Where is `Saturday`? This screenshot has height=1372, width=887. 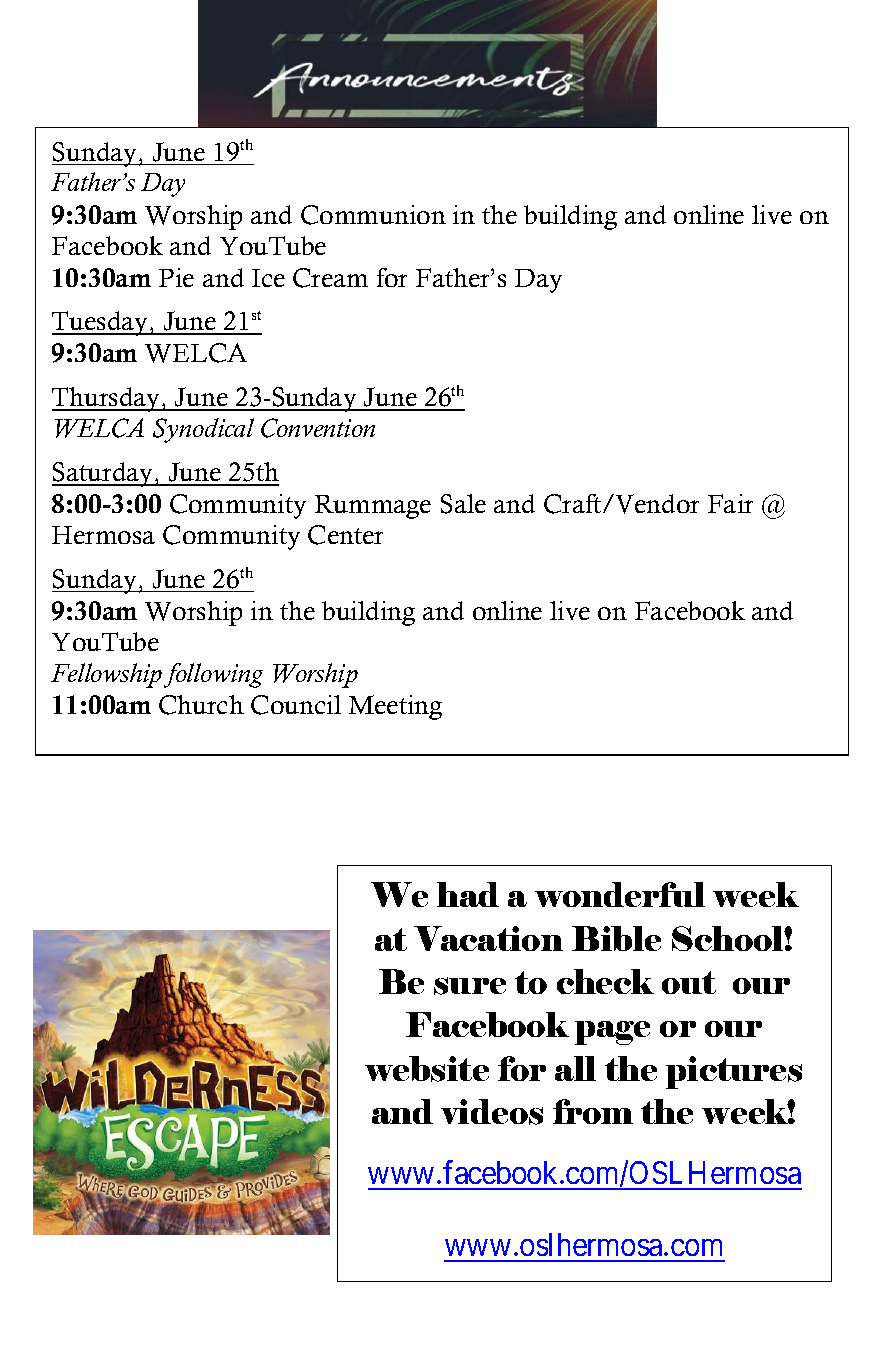 Saturday is located at coordinates (104, 474).
